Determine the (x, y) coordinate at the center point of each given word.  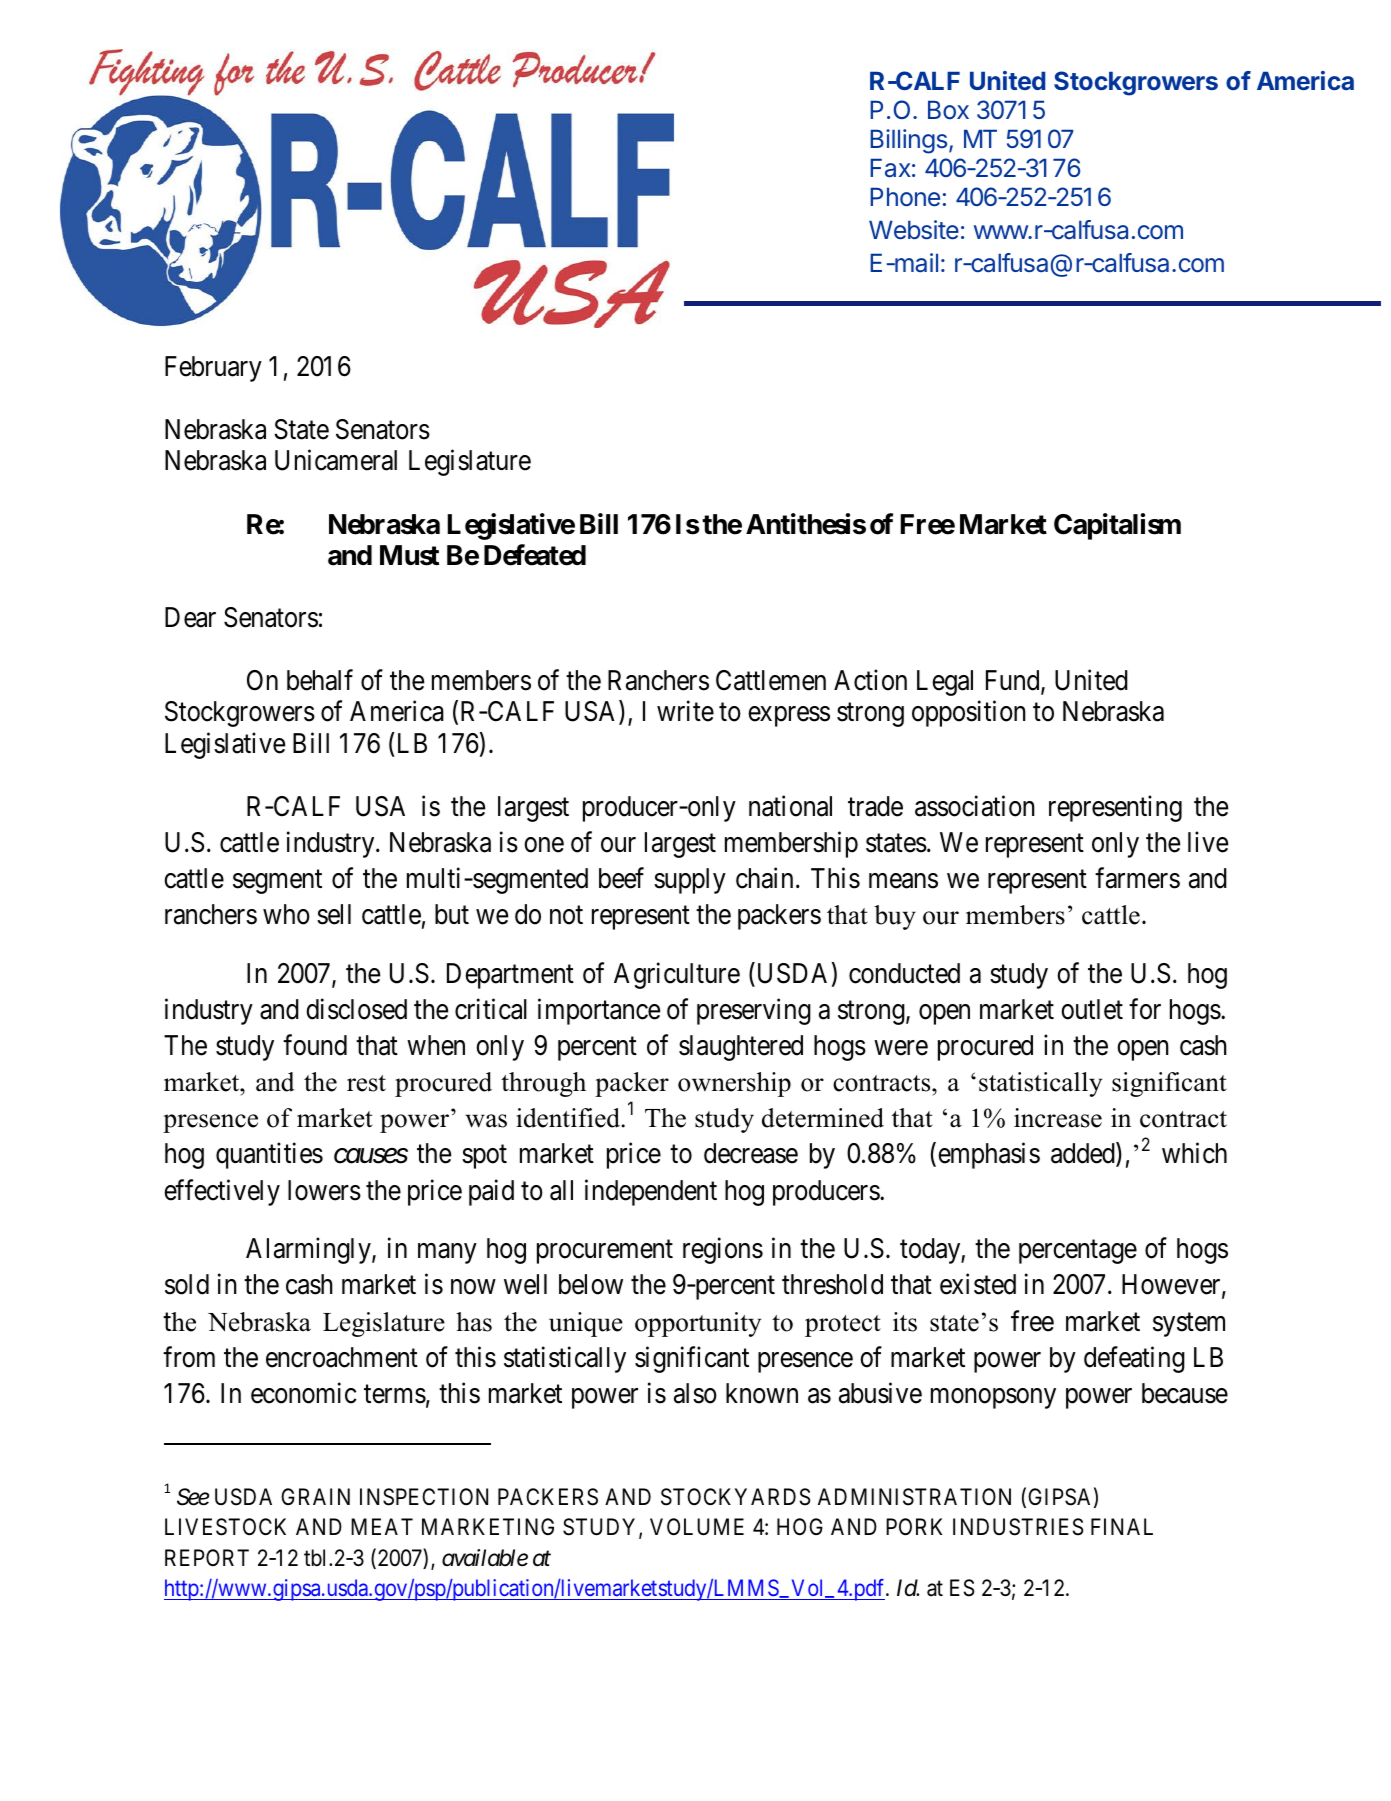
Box (948, 110)
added (1084, 1154)
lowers (324, 1190)
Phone (905, 197)
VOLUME (697, 1527)
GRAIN (315, 1496)
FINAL (1122, 1526)
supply (690, 881)
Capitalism (1117, 526)
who (286, 914)
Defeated (535, 555)
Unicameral (336, 460)
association (975, 806)
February (213, 369)
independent (651, 1192)
